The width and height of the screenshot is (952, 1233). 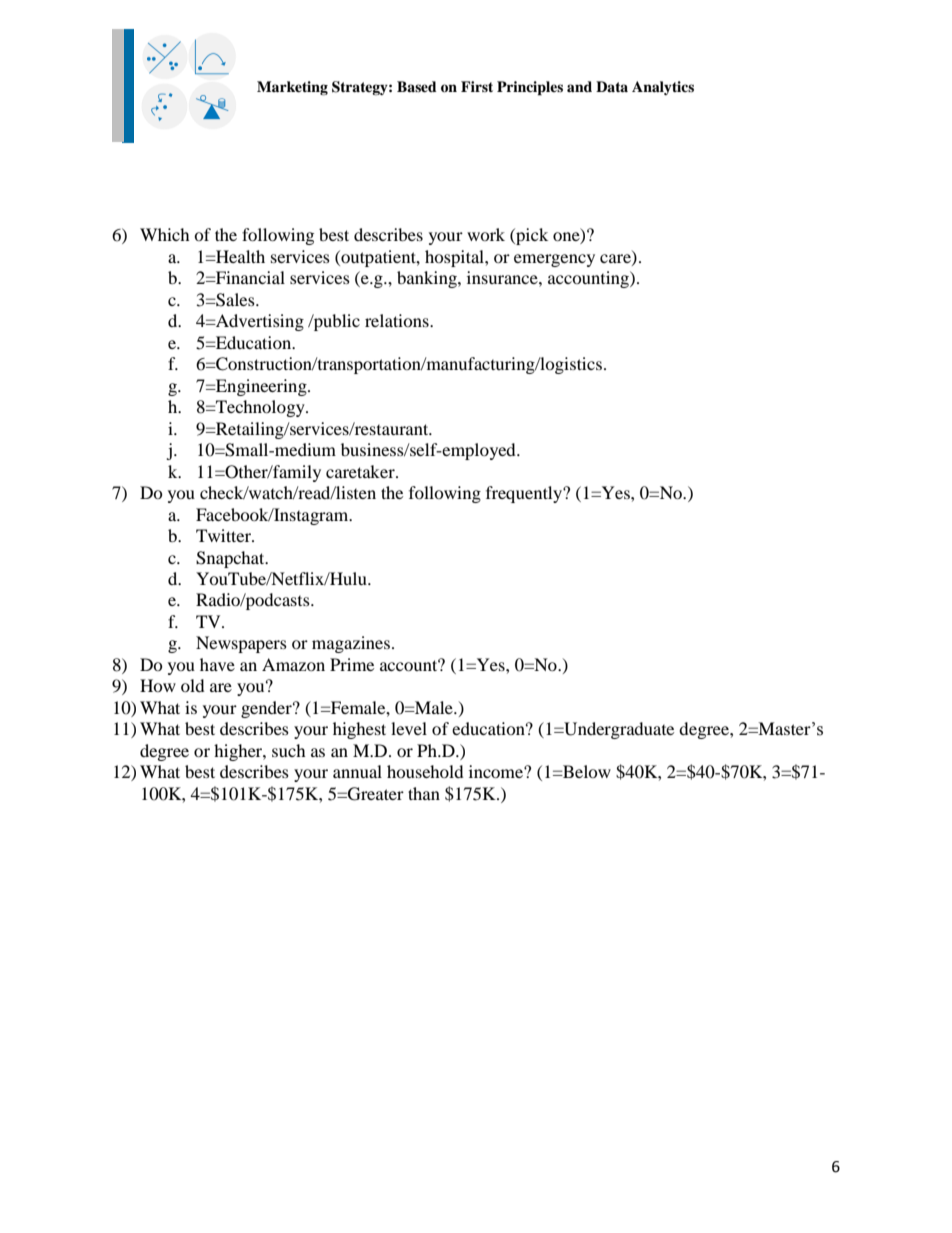 I want to click on emergency, so click(x=554, y=260).
